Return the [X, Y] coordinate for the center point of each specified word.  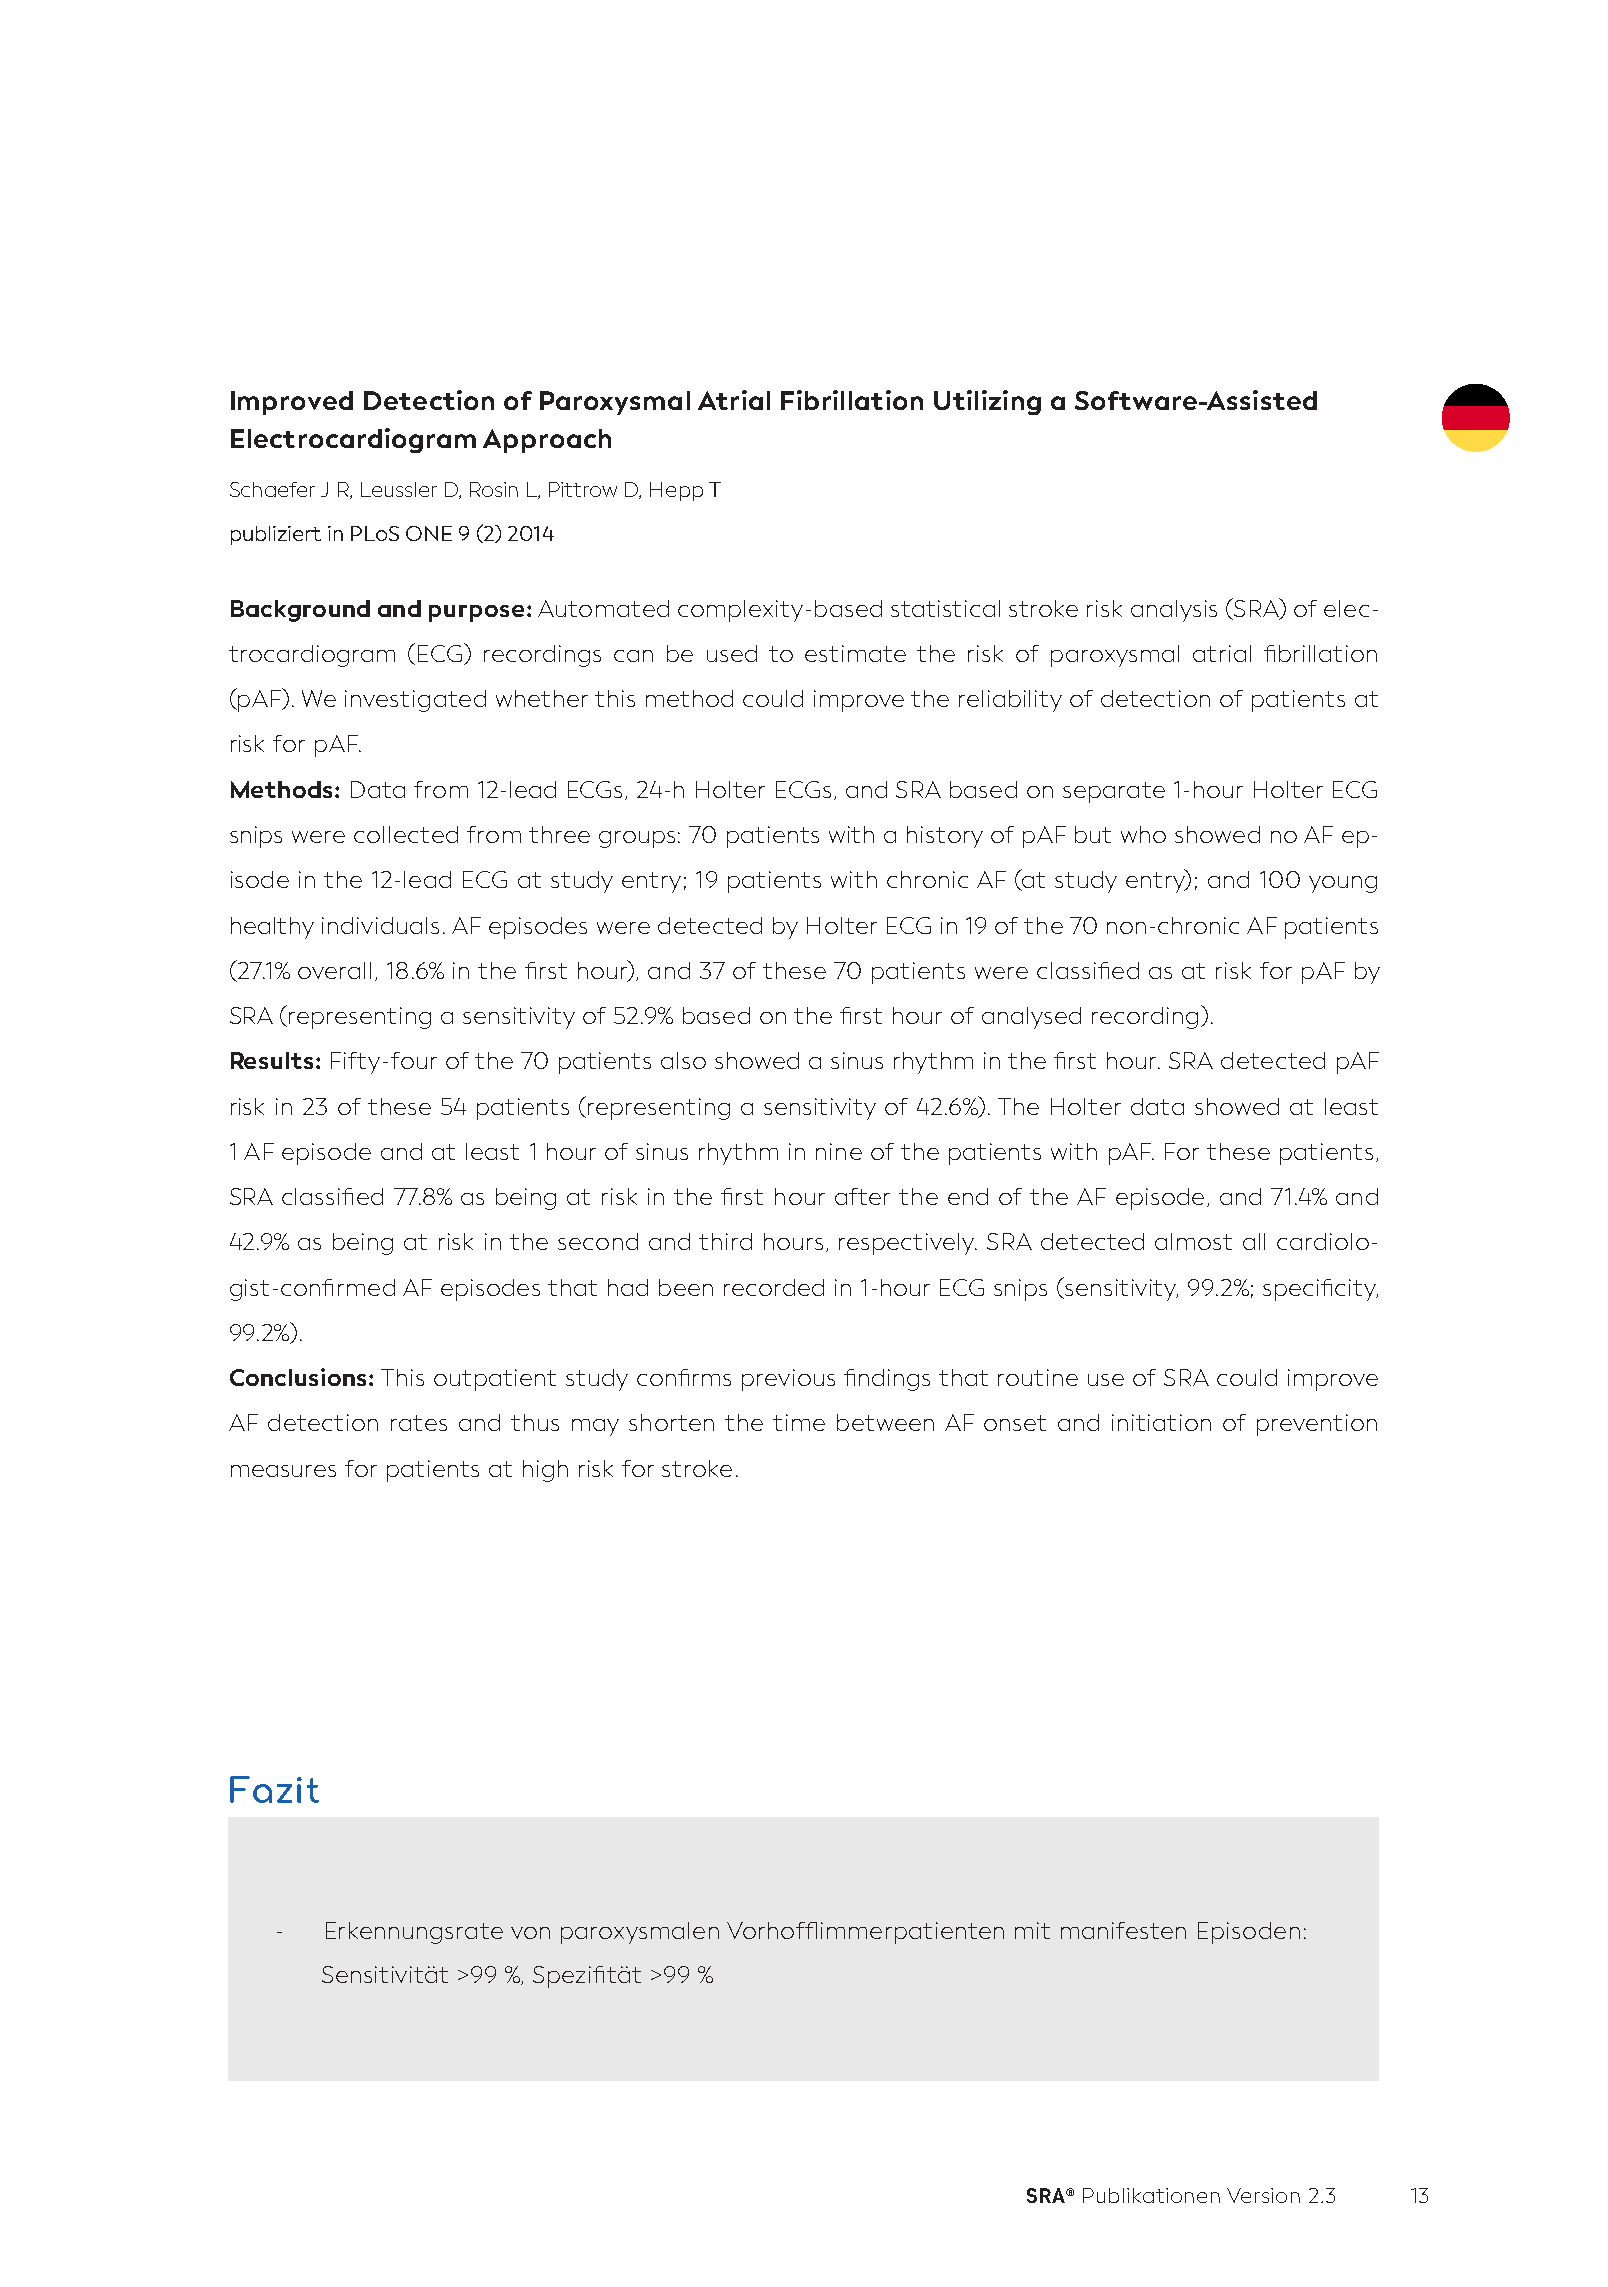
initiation [1161, 1422]
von [530, 1933]
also [683, 1060]
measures [283, 1471]
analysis [1174, 611]
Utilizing [987, 402]
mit [1032, 1930]
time [799, 1422]
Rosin [494, 489]
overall [334, 970]
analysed [1031, 1018]
